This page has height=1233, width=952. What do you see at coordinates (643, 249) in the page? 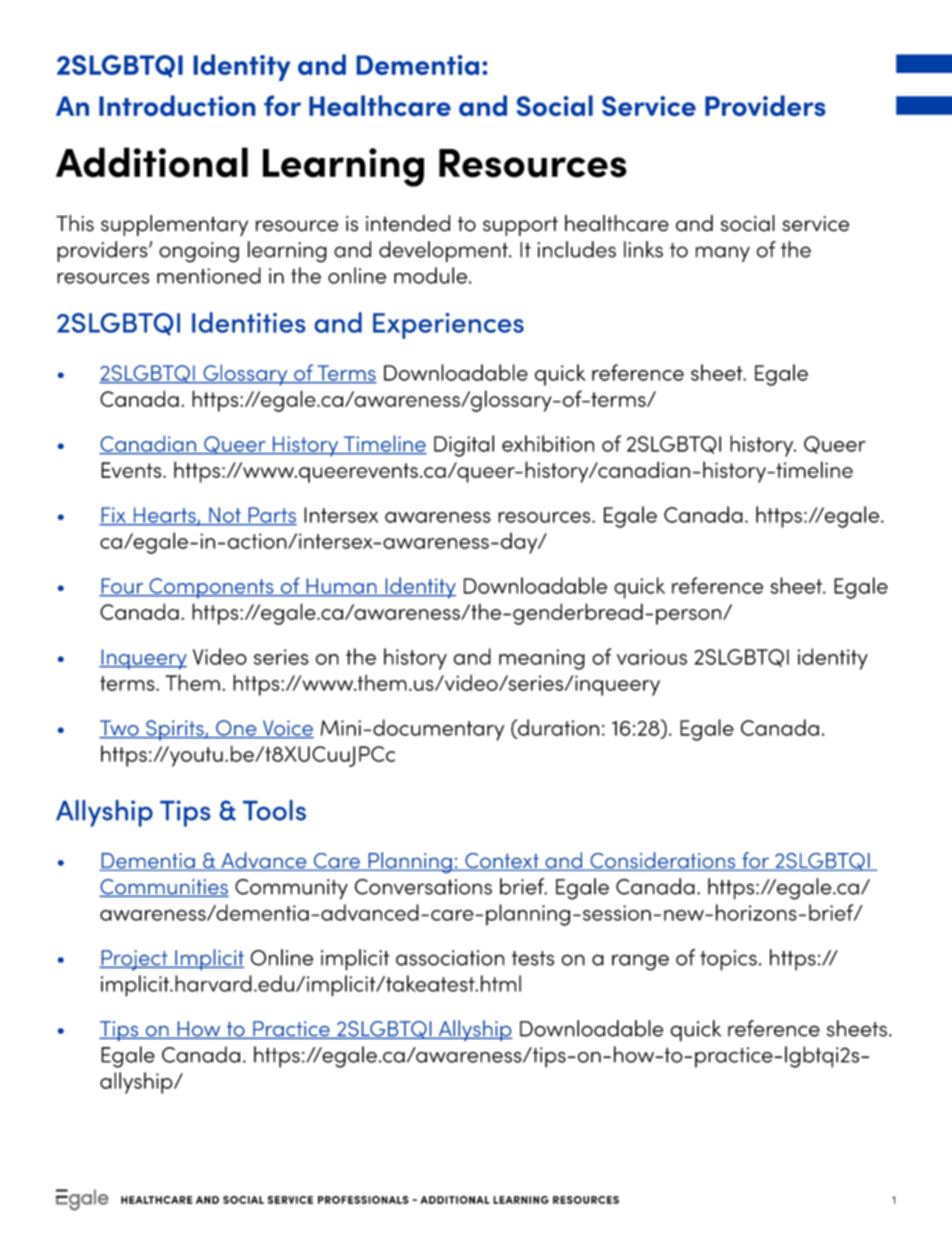
I see `links` at bounding box center [643, 249].
